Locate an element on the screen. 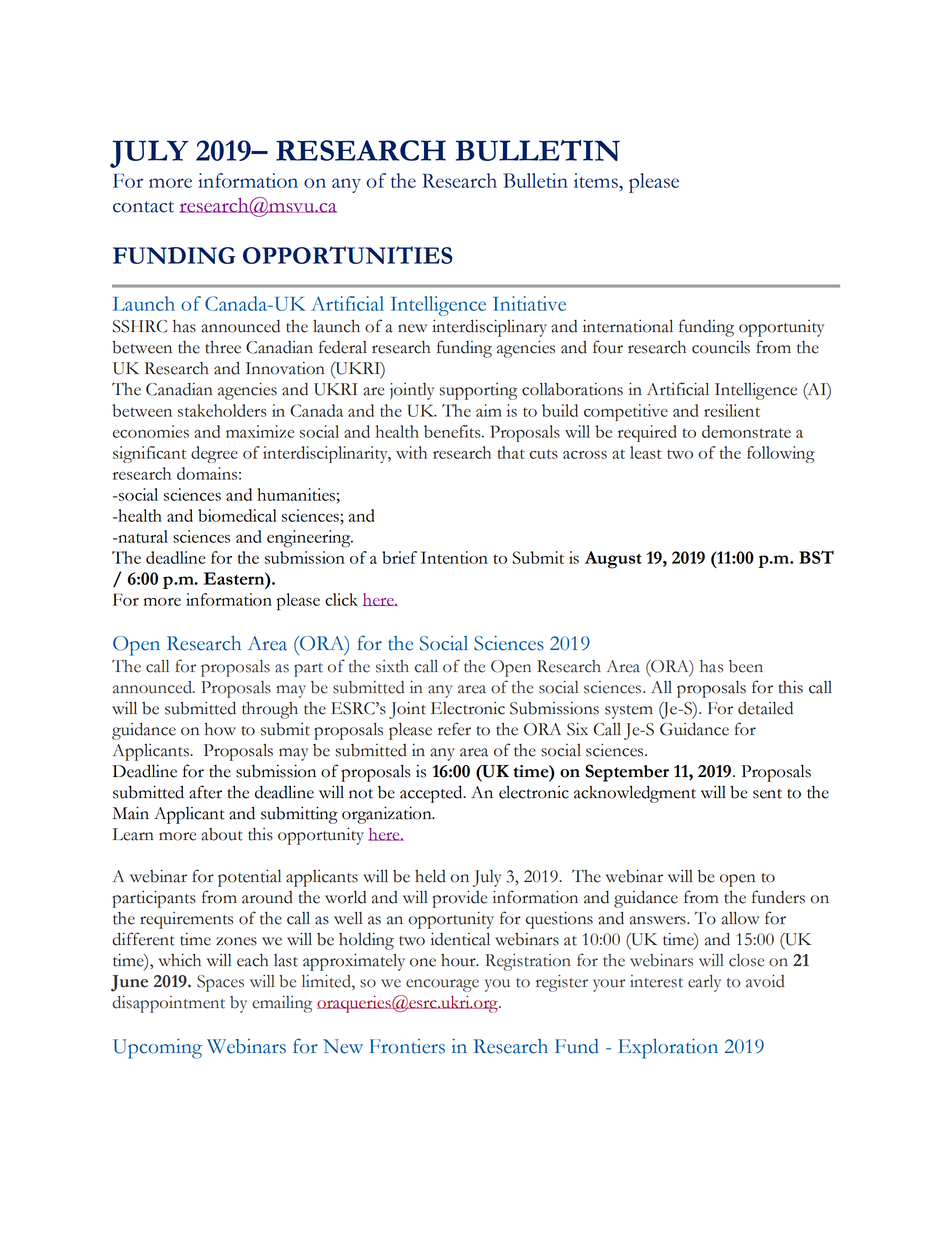 The width and height of the screenshot is (952, 1233). accepted is located at coordinates (432, 794).
